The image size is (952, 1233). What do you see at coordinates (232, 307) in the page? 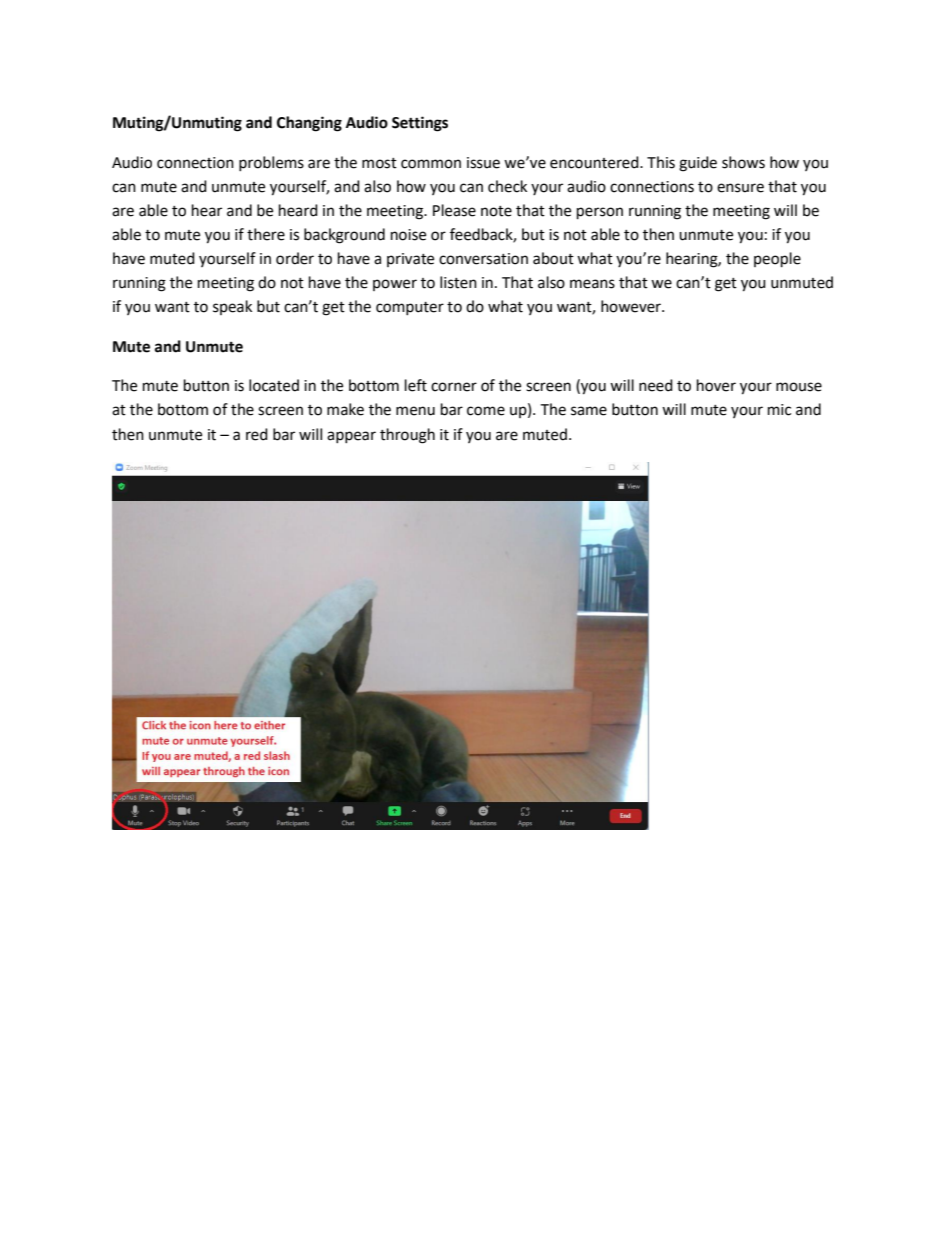
I see `speak` at bounding box center [232, 307].
